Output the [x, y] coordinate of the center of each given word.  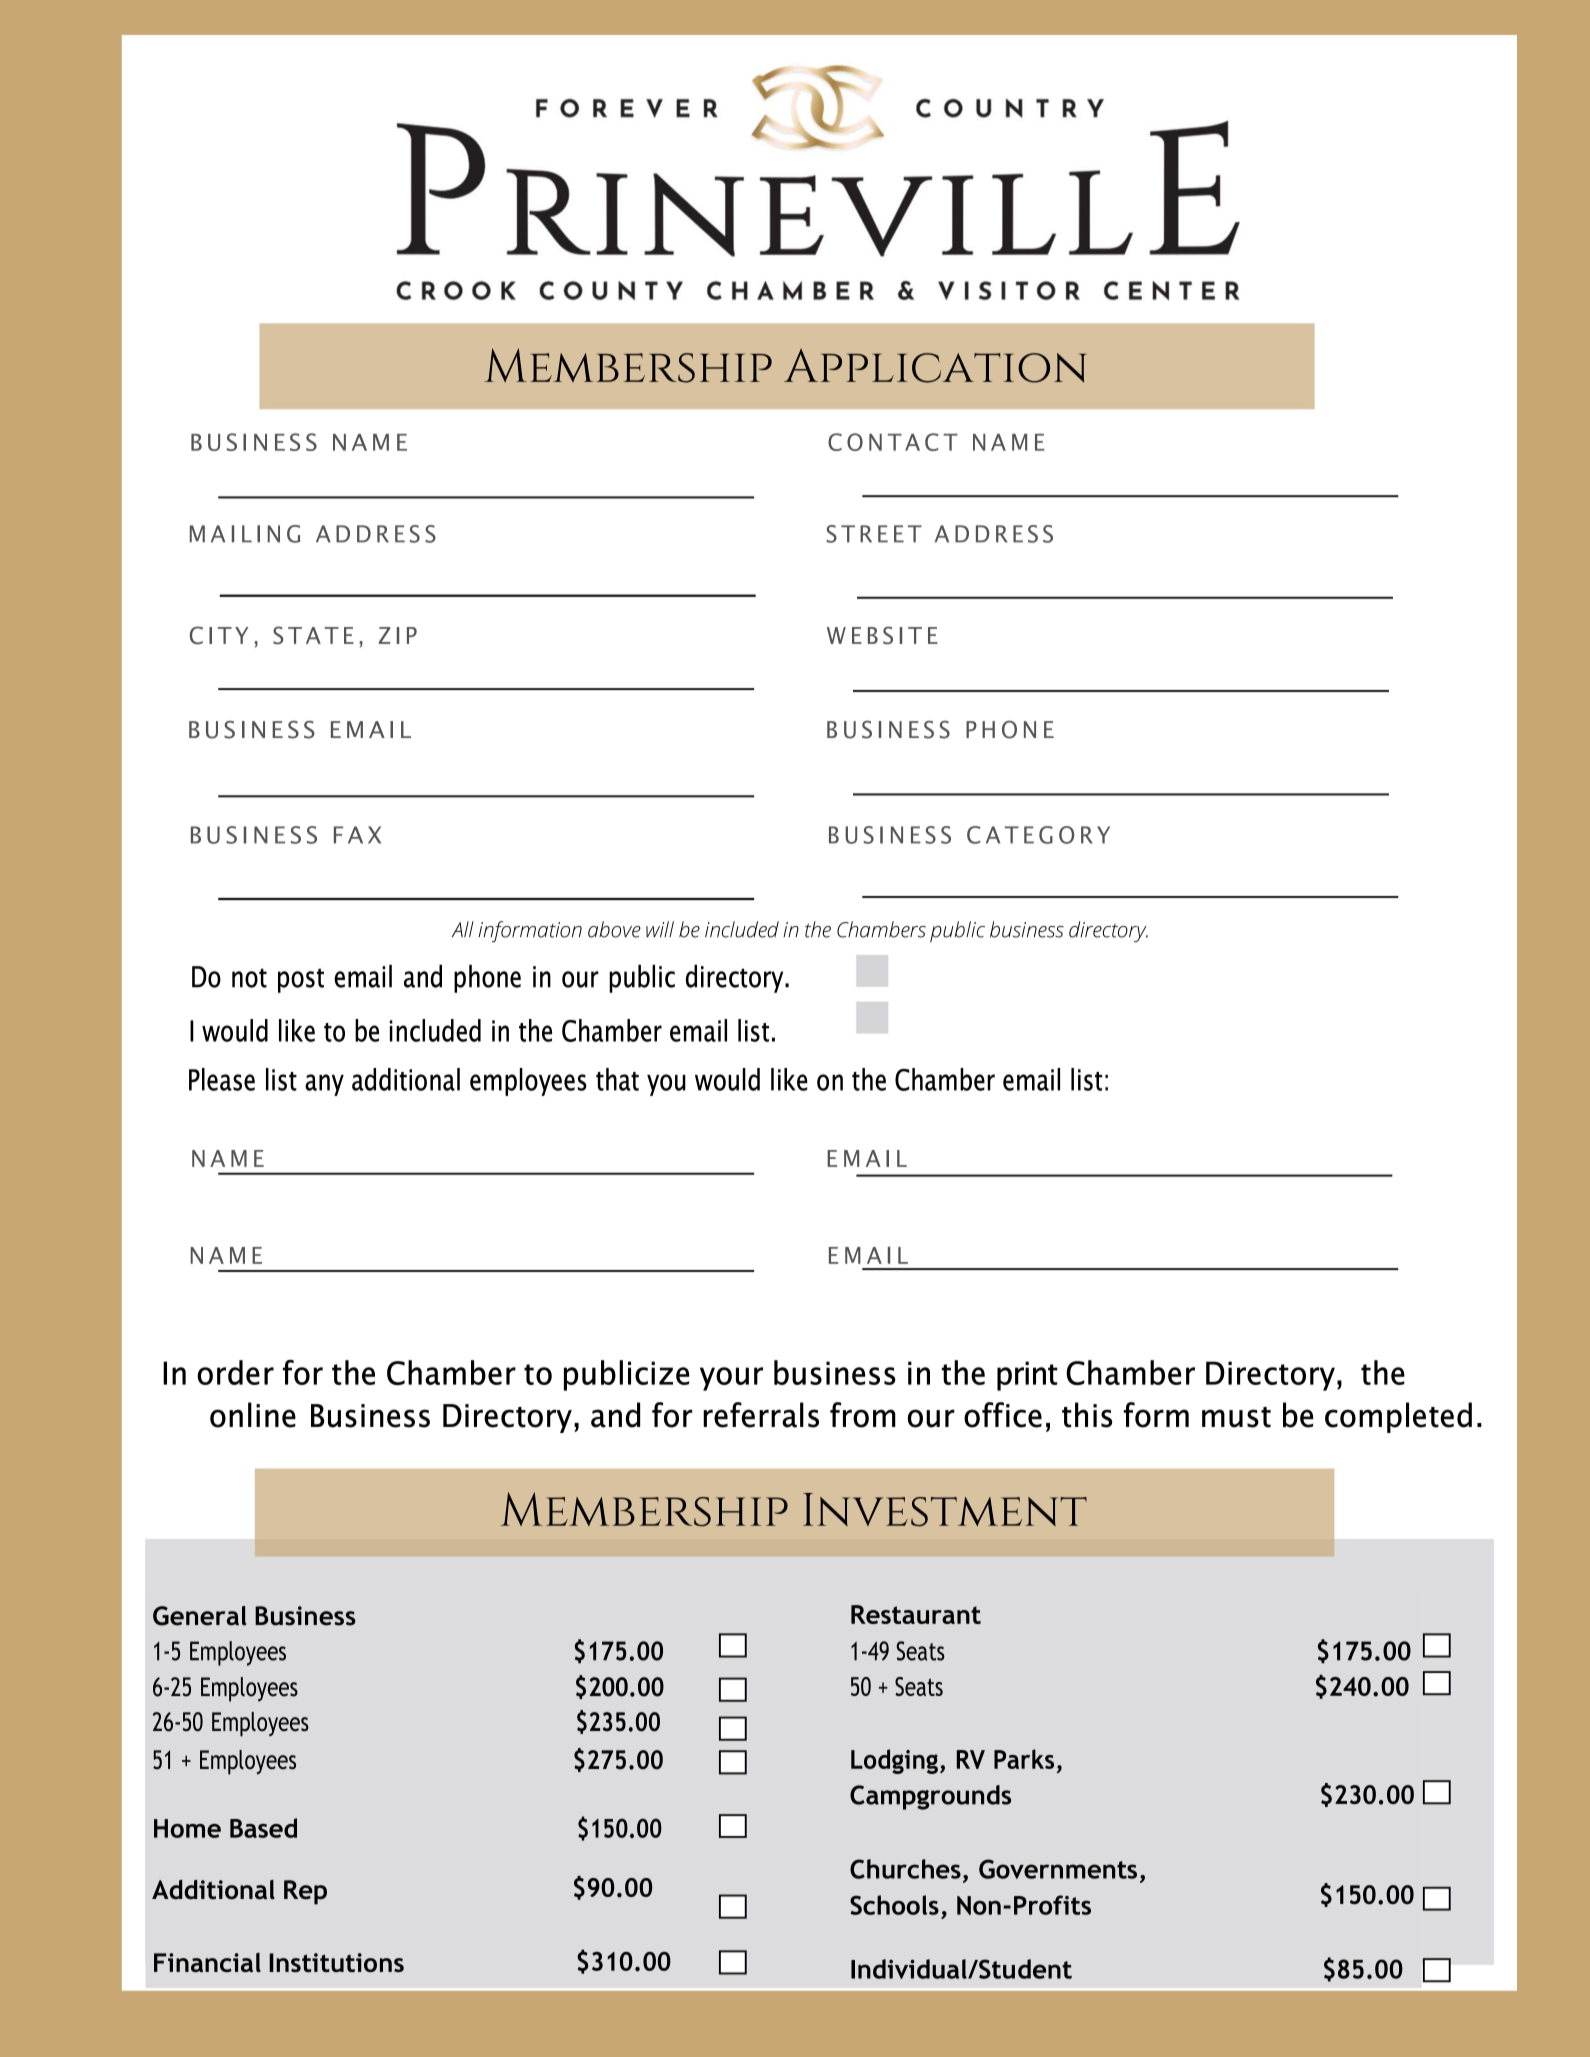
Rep [305, 1892]
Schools [894, 1905]
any [324, 1085]
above [614, 929]
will [660, 929]
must [1236, 1417]
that [617, 1079]
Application [935, 366]
